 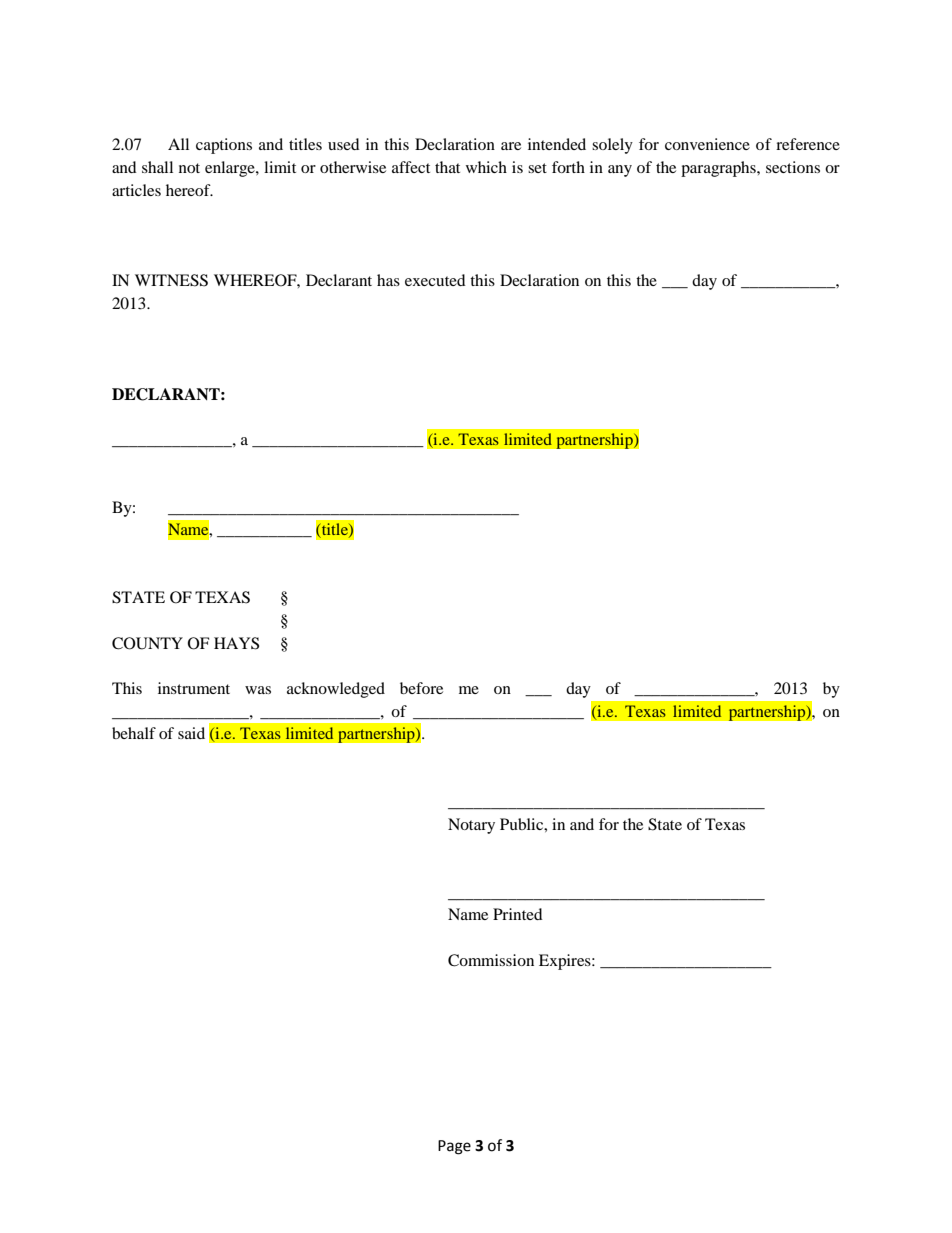 I want to click on Printed, so click(x=518, y=914).
